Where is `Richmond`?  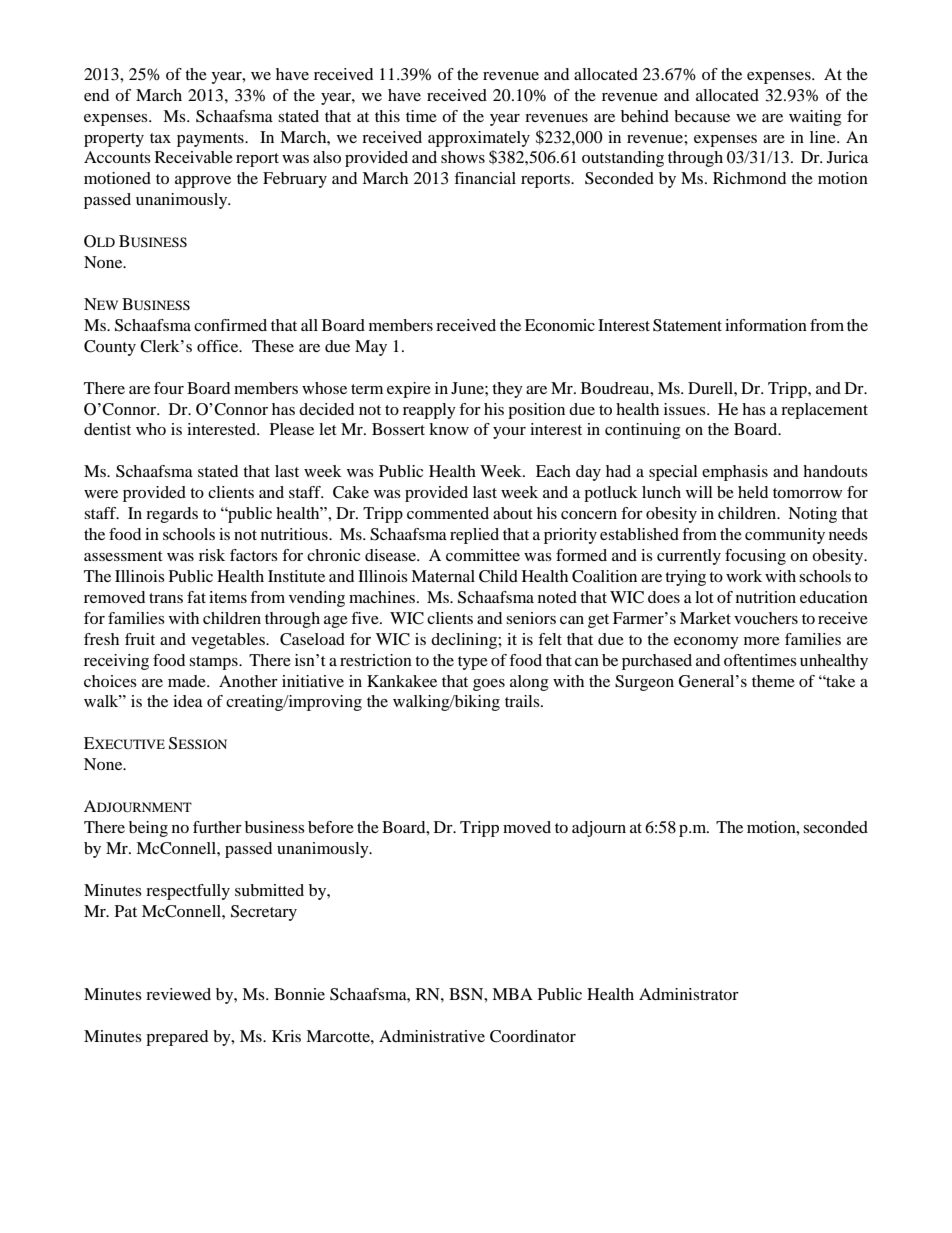
Richmond is located at coordinates (749, 178).
